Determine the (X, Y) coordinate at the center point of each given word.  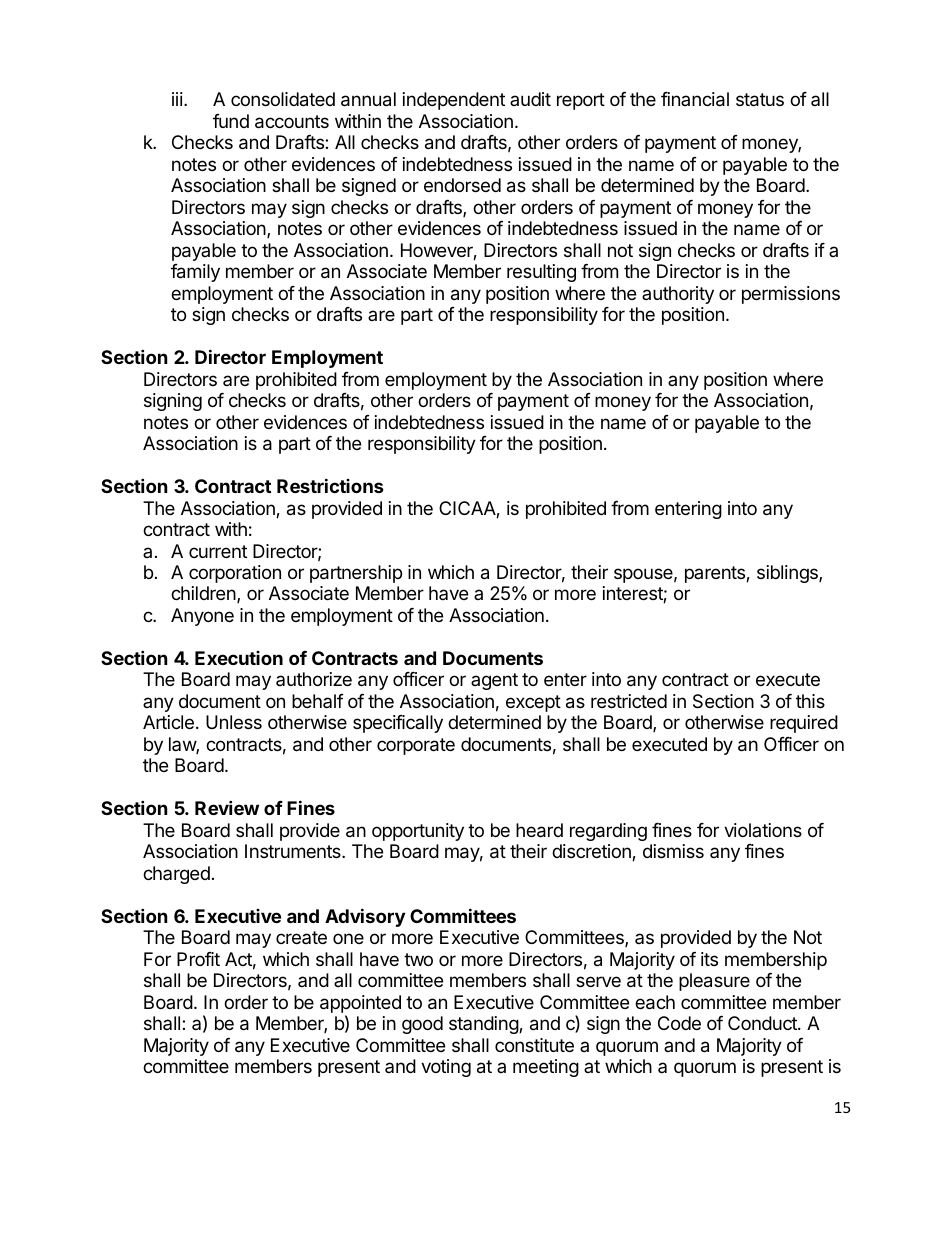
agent (494, 681)
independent (454, 101)
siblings (788, 574)
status (760, 100)
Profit (198, 959)
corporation (235, 574)
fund (231, 121)
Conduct (763, 1023)
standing (484, 1025)
